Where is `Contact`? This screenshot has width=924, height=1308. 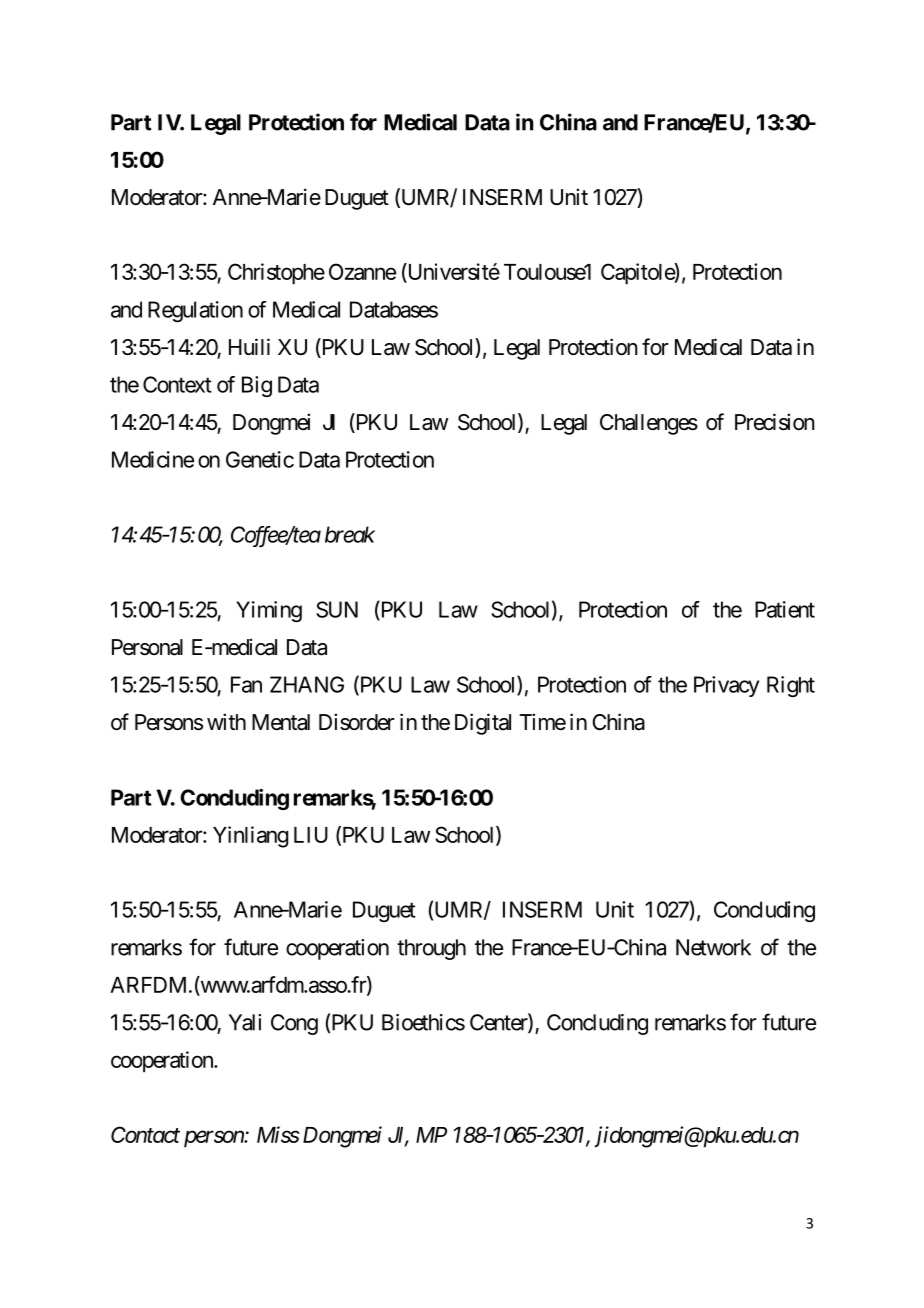
Contact is located at coordinates (145, 1134).
